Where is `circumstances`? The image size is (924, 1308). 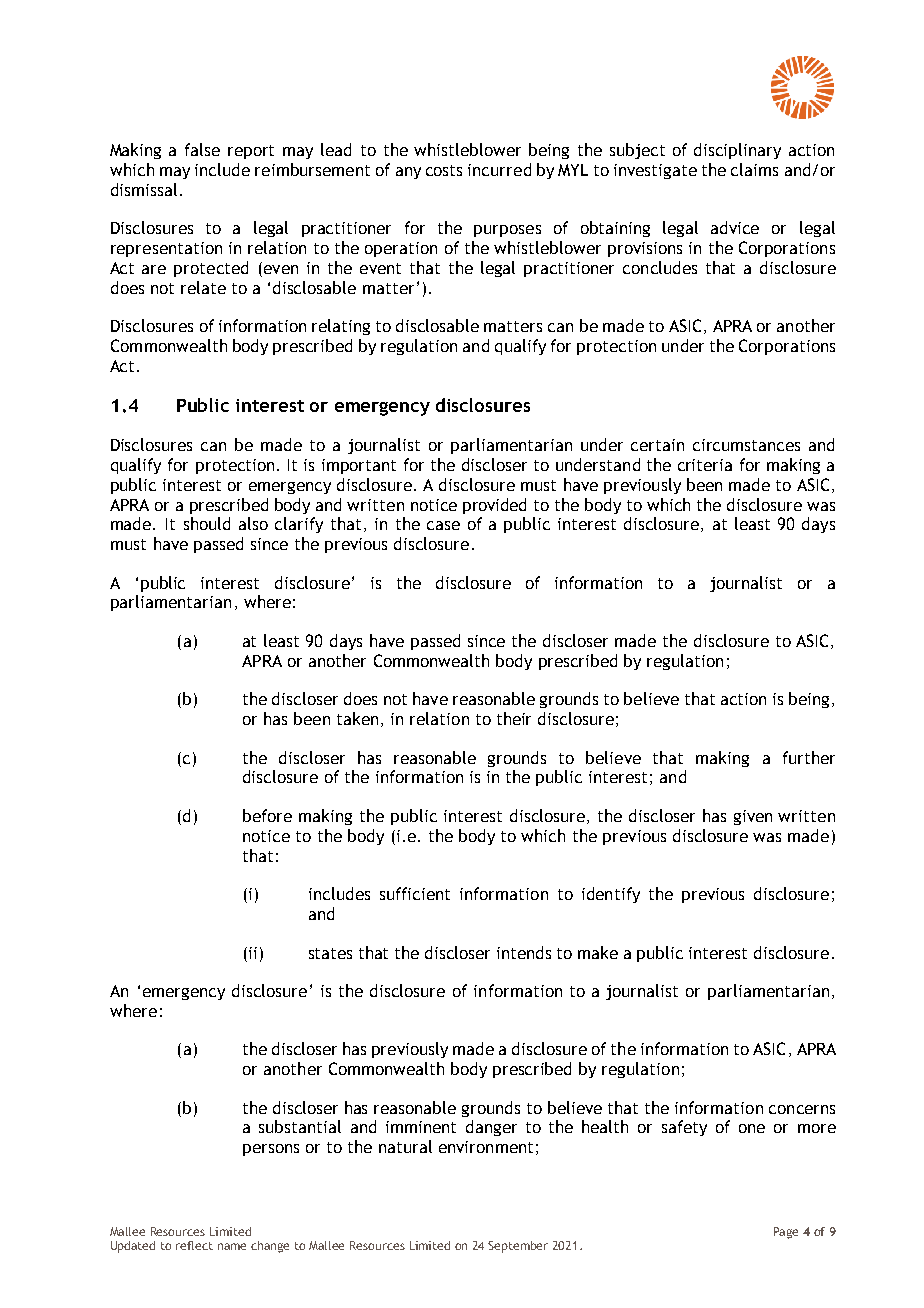
circumstances is located at coordinates (746, 445).
